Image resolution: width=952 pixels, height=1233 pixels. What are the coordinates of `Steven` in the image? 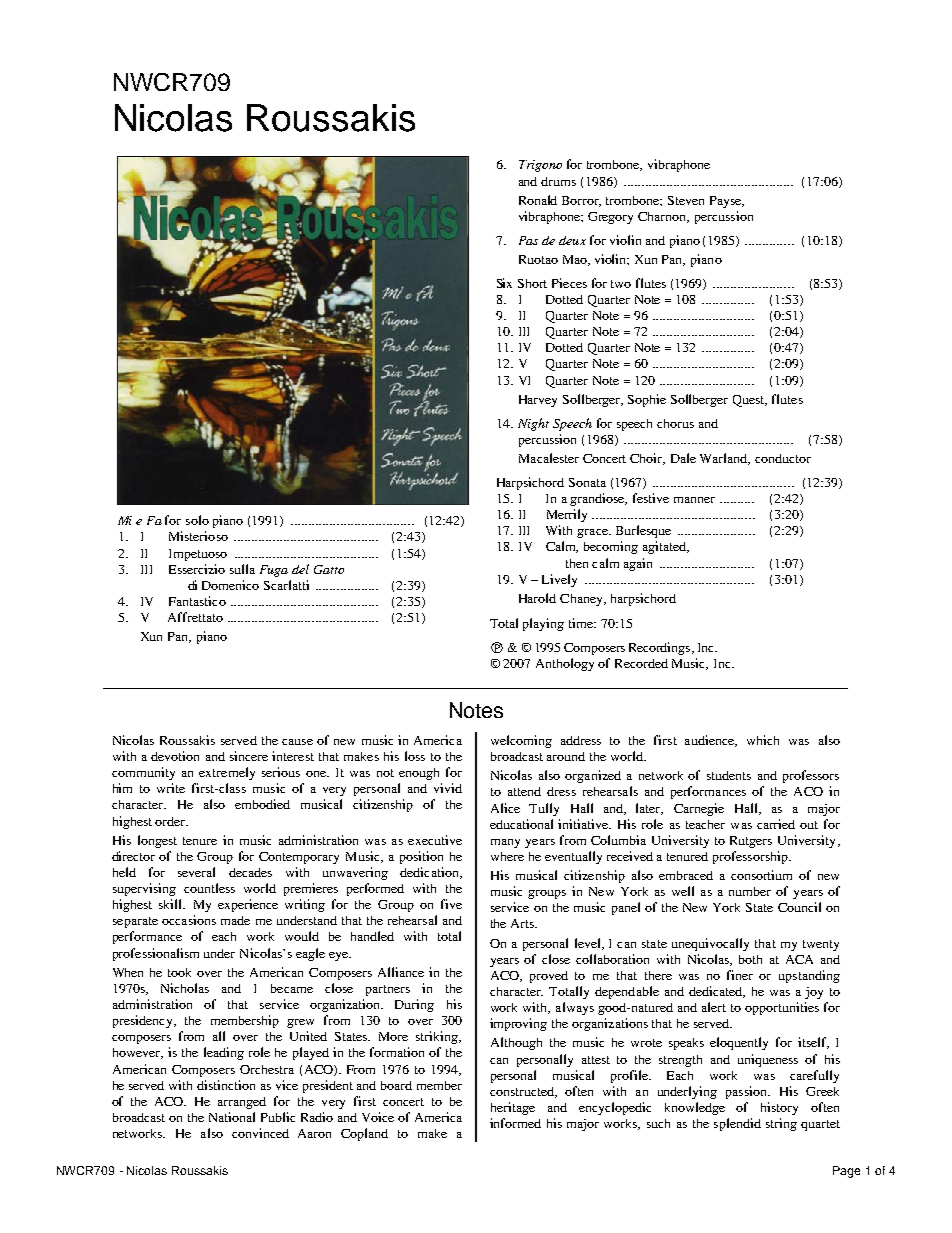 It's located at (686, 200).
